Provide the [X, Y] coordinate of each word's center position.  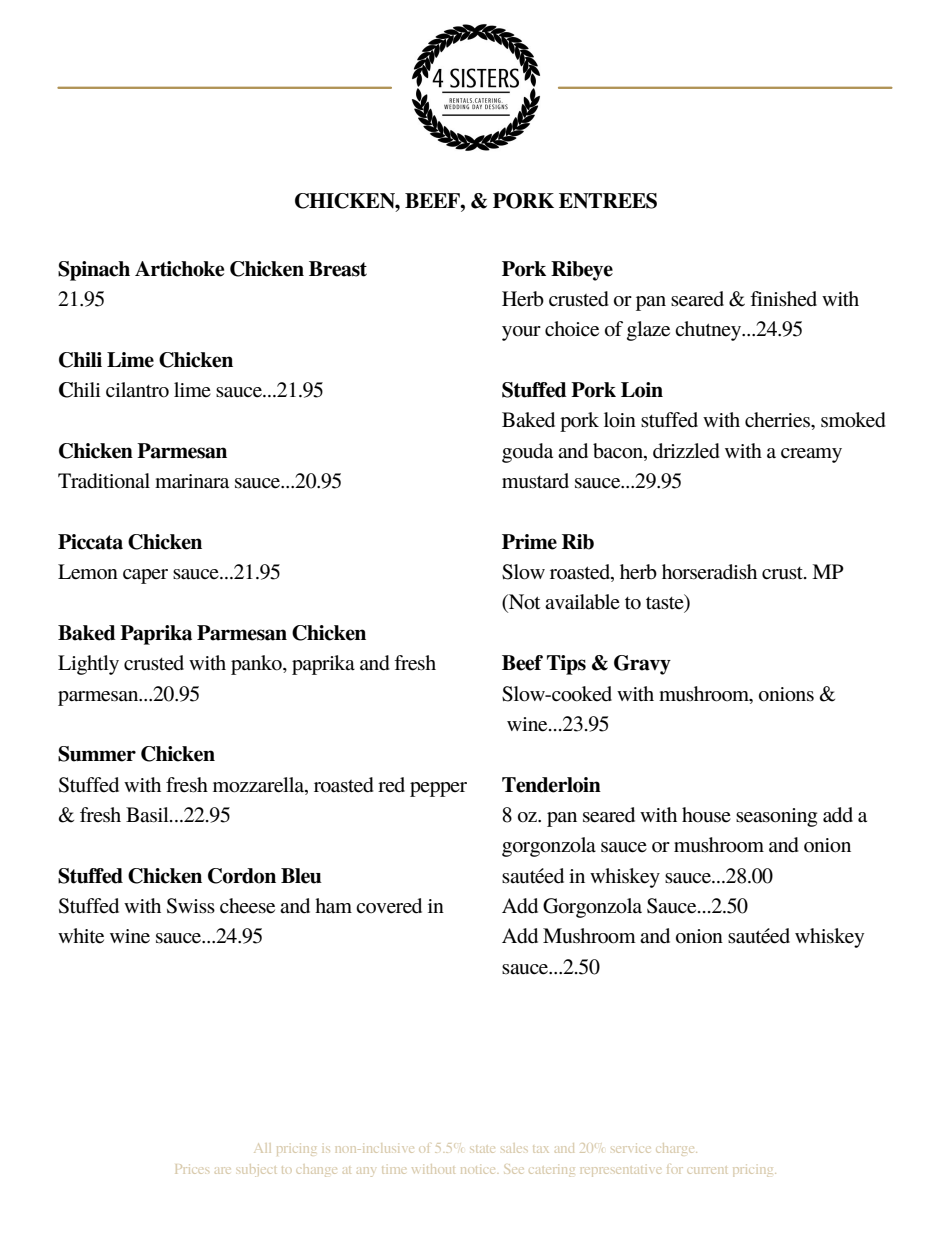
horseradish [709, 572]
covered [389, 906]
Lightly [88, 665]
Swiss [191, 906]
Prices [192, 1169]
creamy [811, 455]
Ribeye [582, 271]
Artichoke [179, 269]
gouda [527, 453]
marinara [192, 481]
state [482, 1149]
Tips [566, 665]
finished [783, 299]
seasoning [776, 817]
